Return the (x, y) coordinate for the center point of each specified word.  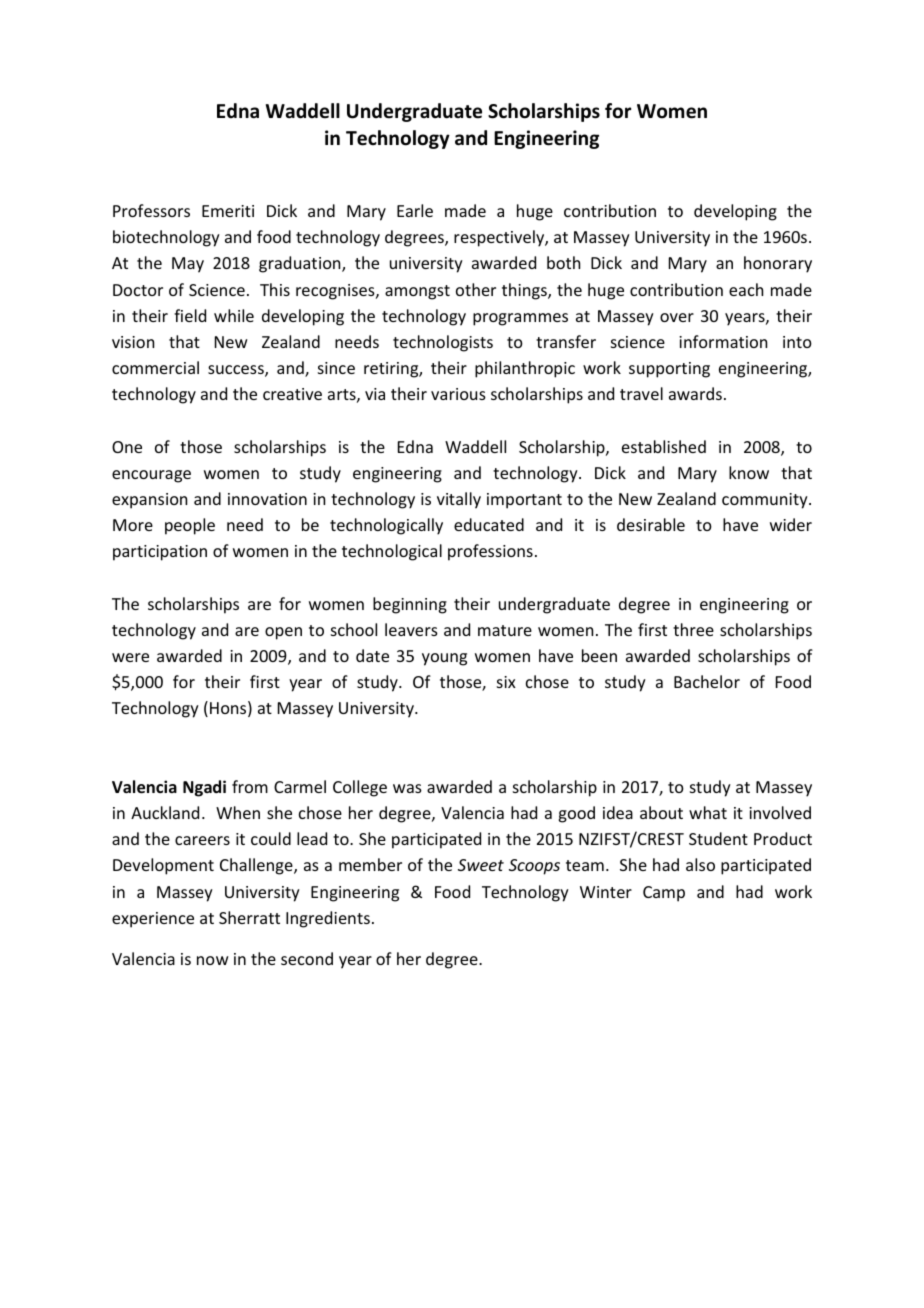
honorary (778, 264)
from (250, 786)
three (693, 629)
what (708, 812)
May (188, 265)
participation (160, 553)
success (237, 371)
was (407, 788)
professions (490, 552)
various (458, 394)
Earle (415, 210)
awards (695, 393)
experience (153, 920)
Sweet (481, 865)
